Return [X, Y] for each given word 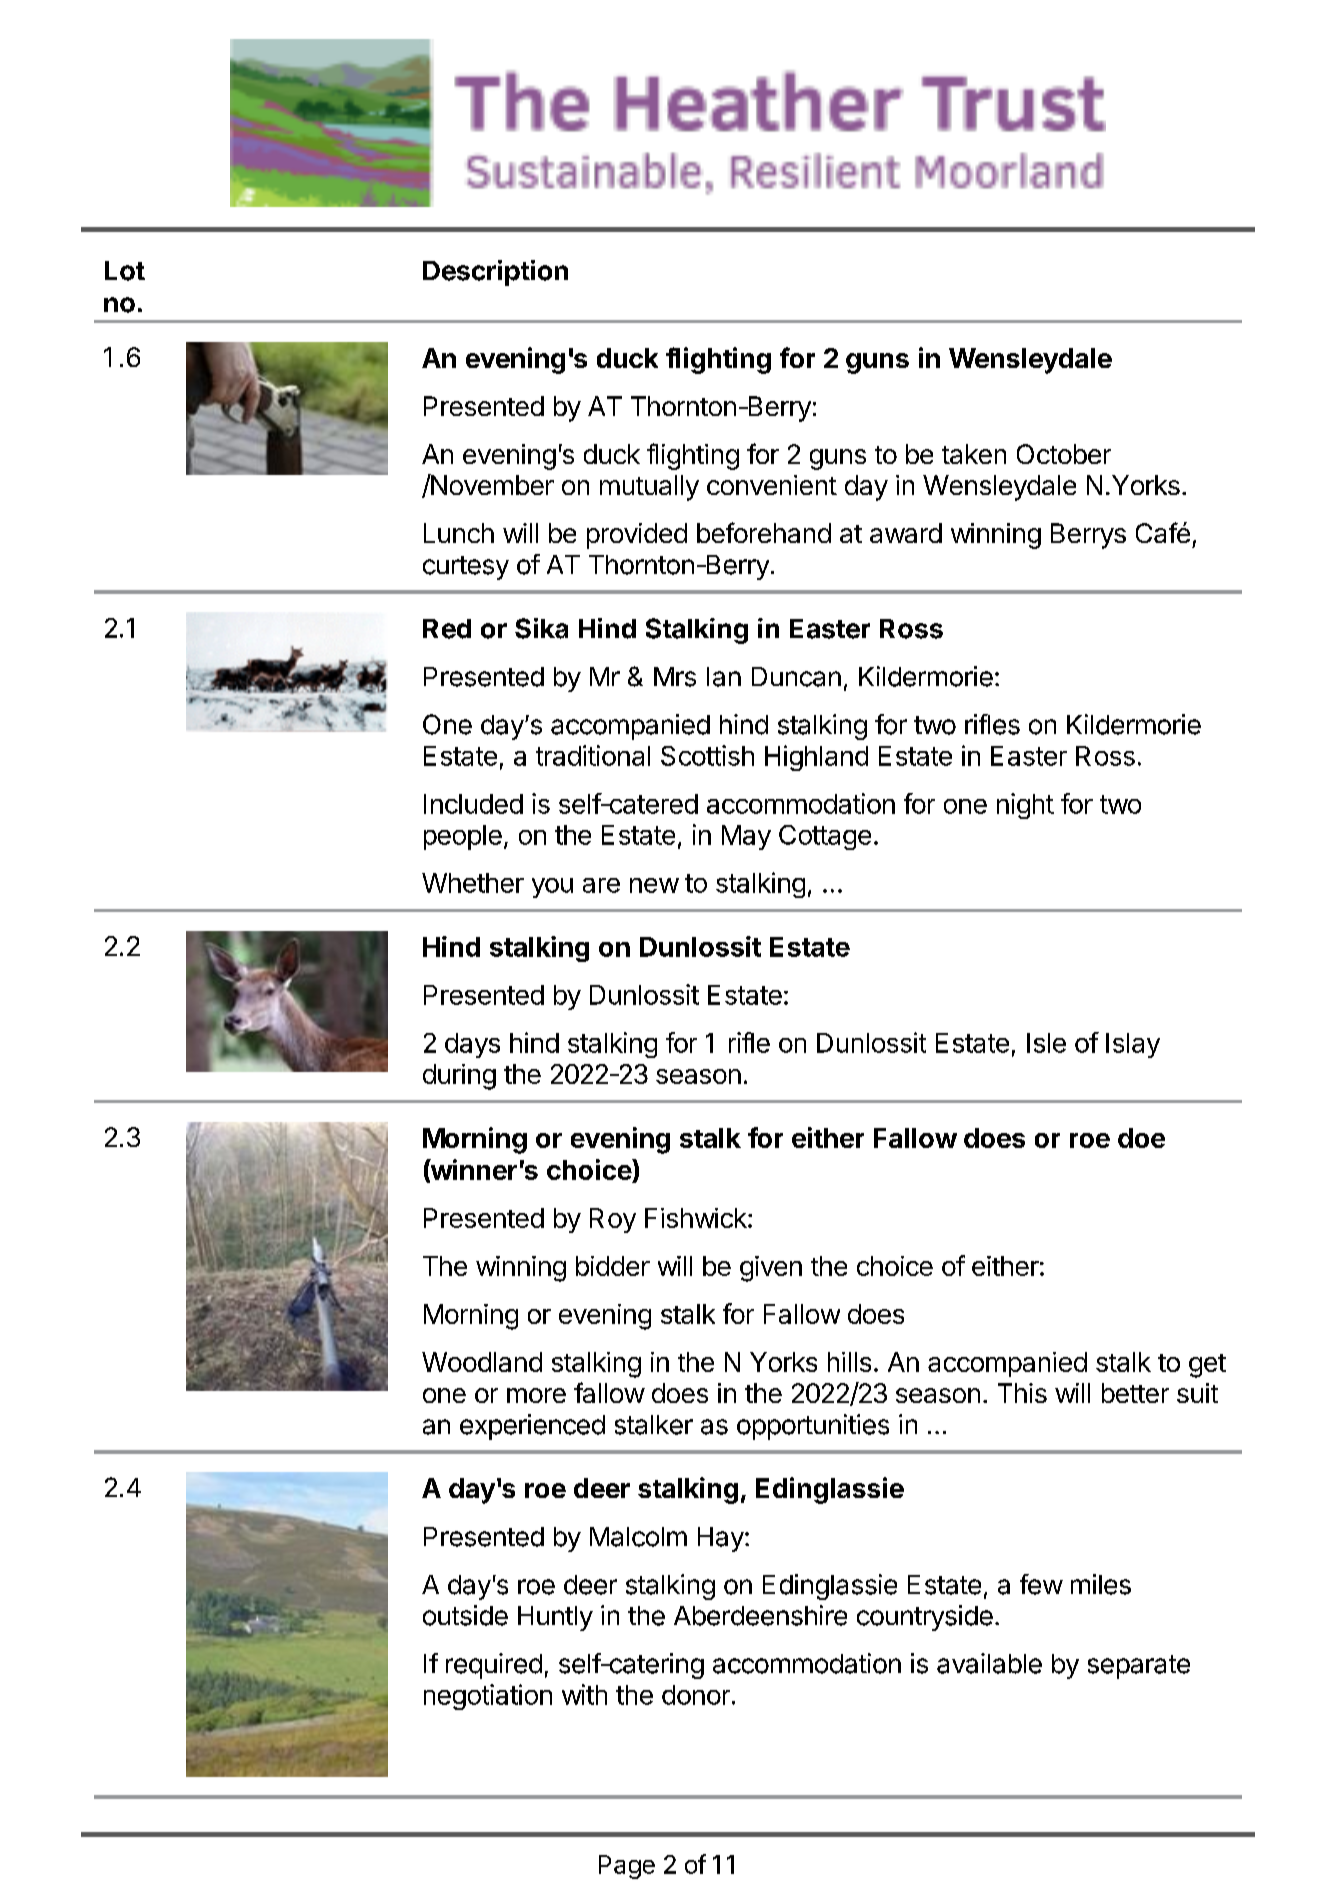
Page [627, 1867]
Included [473, 804]
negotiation [488, 1697]
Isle [1046, 1043]
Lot [125, 271]
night [1025, 806]
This [1022, 1393]
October [1064, 454]
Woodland [482, 1362]
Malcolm [638, 1537]
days [472, 1045]
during [459, 1077]
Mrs [675, 677]
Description [495, 273]
